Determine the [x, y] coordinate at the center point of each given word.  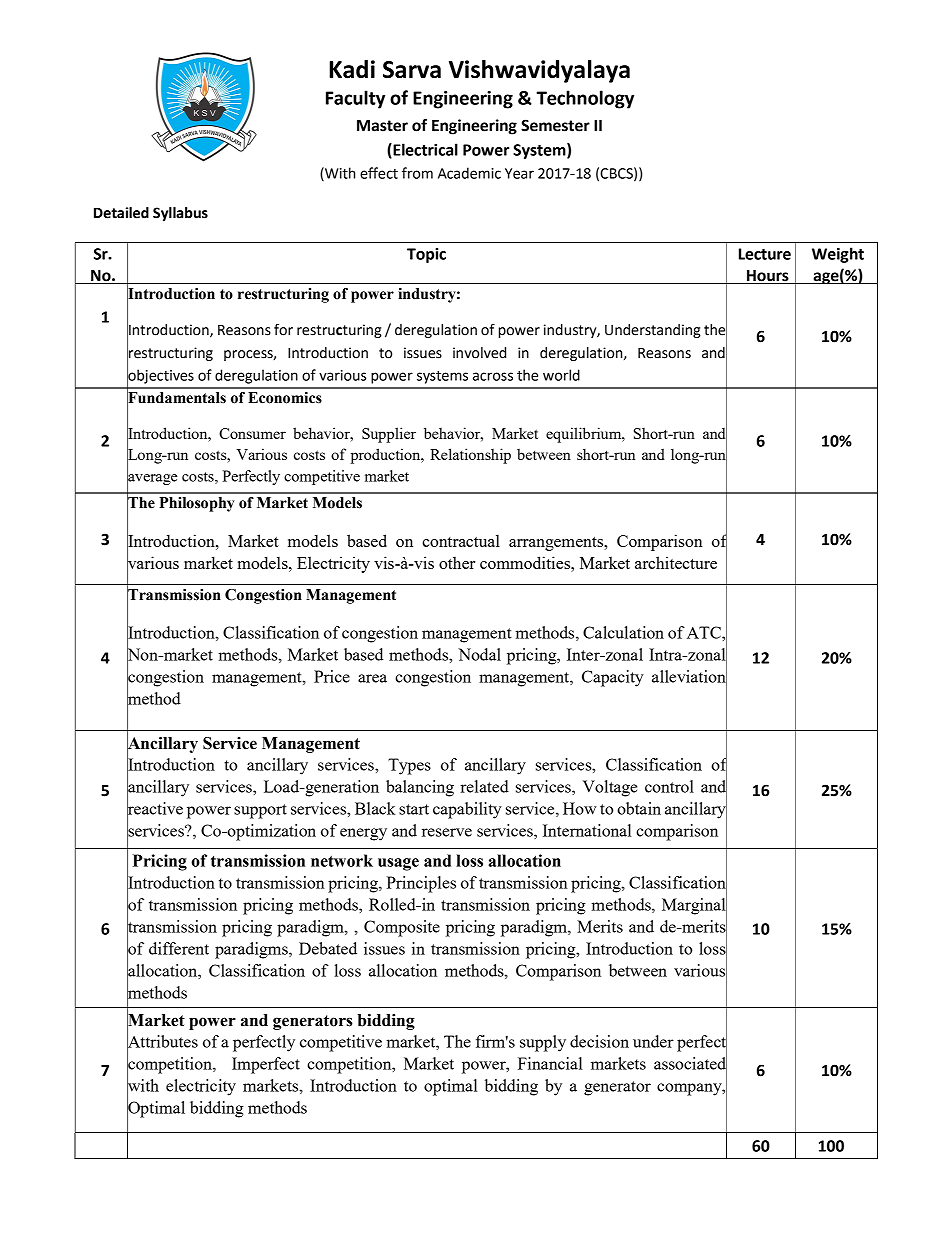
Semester [555, 125]
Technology [585, 99]
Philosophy [197, 504]
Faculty [355, 99]
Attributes [162, 1041]
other [457, 562]
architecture [676, 562]
